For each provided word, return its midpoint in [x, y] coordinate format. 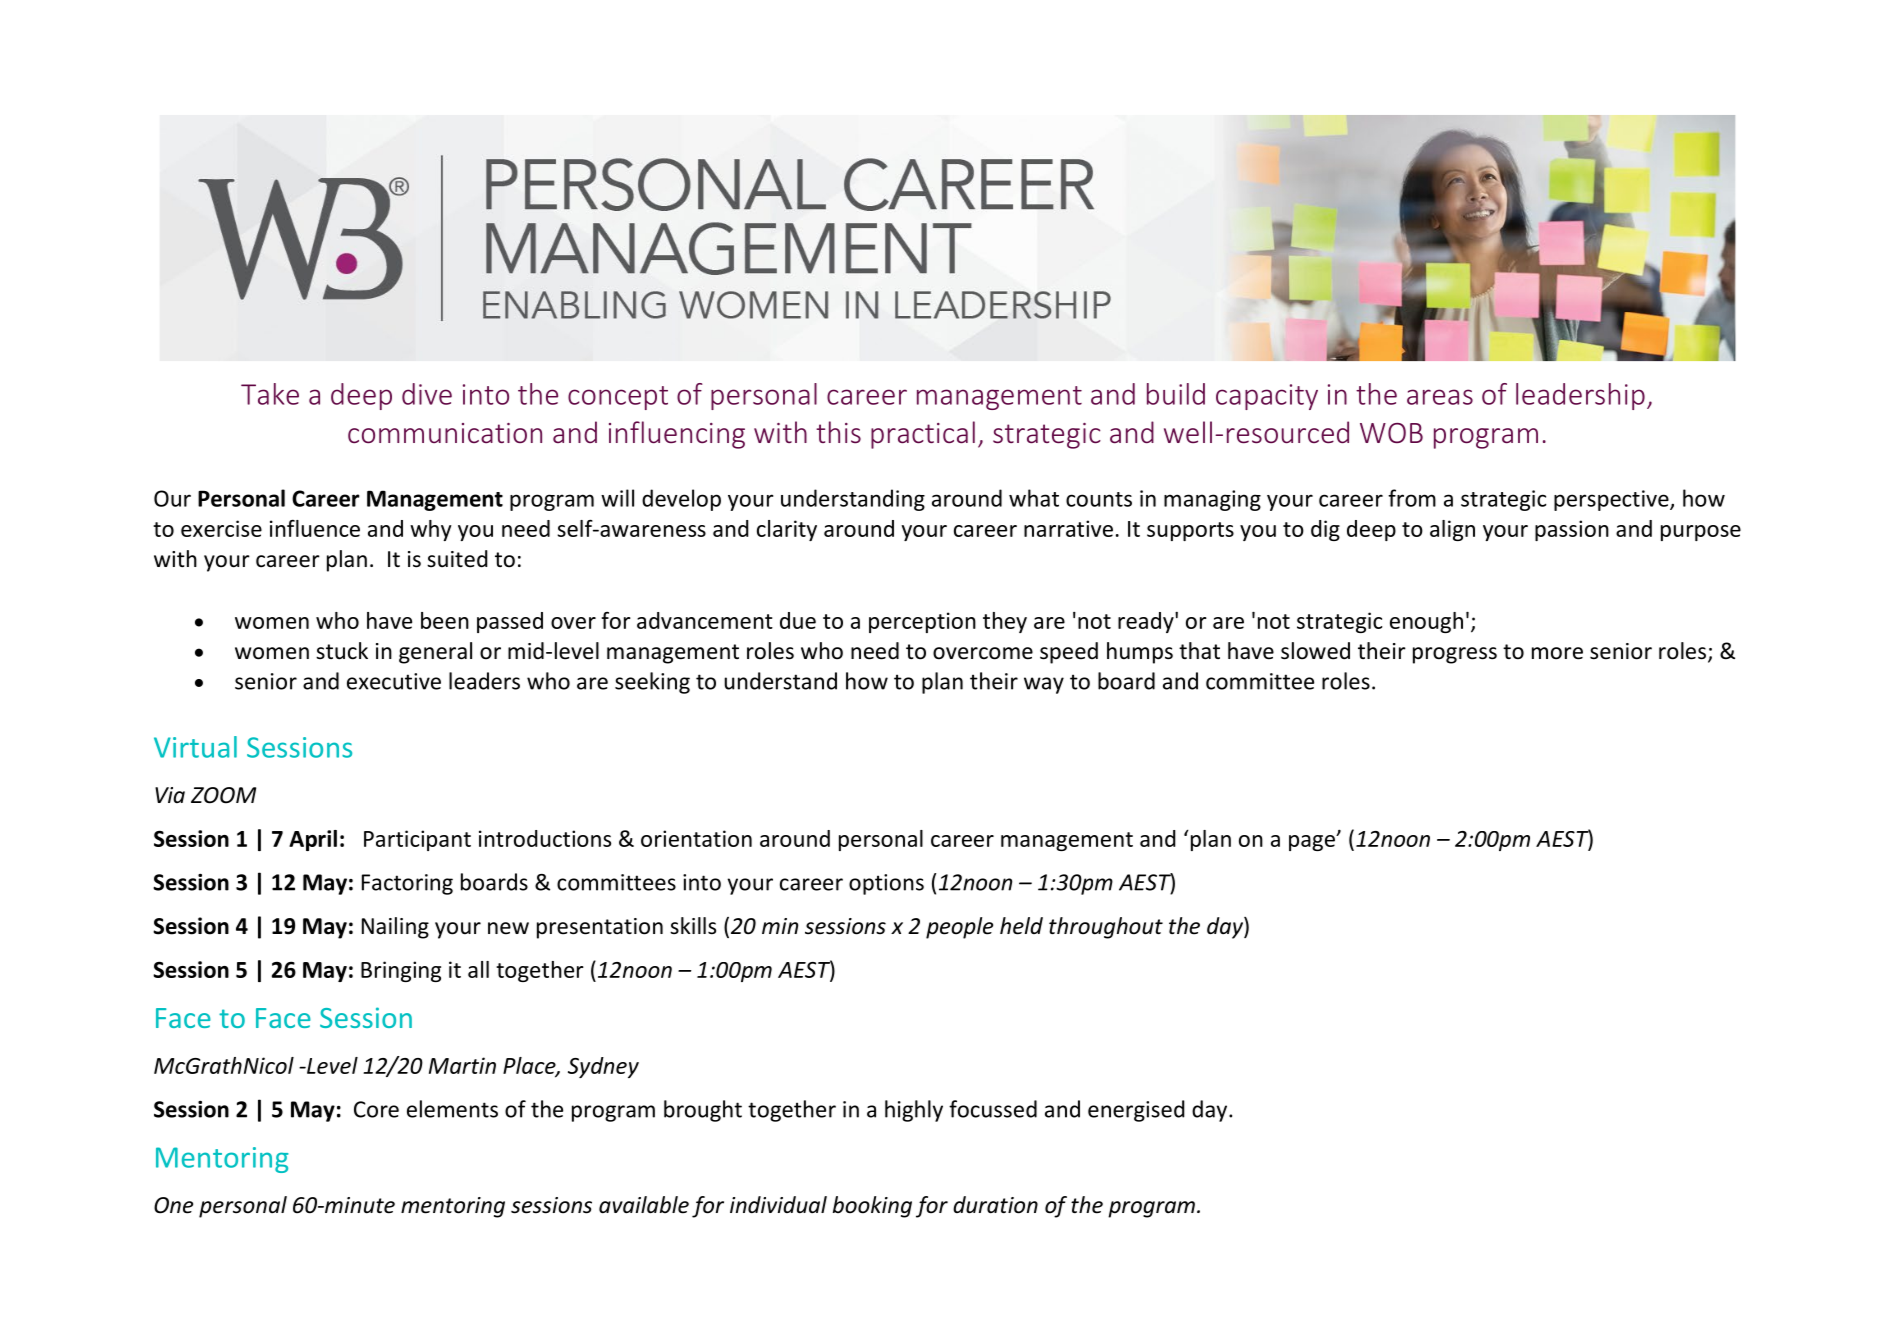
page [1313, 843]
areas [1440, 397]
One [173, 1205]
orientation [696, 838]
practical [923, 435]
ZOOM [223, 795]
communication [445, 433]
